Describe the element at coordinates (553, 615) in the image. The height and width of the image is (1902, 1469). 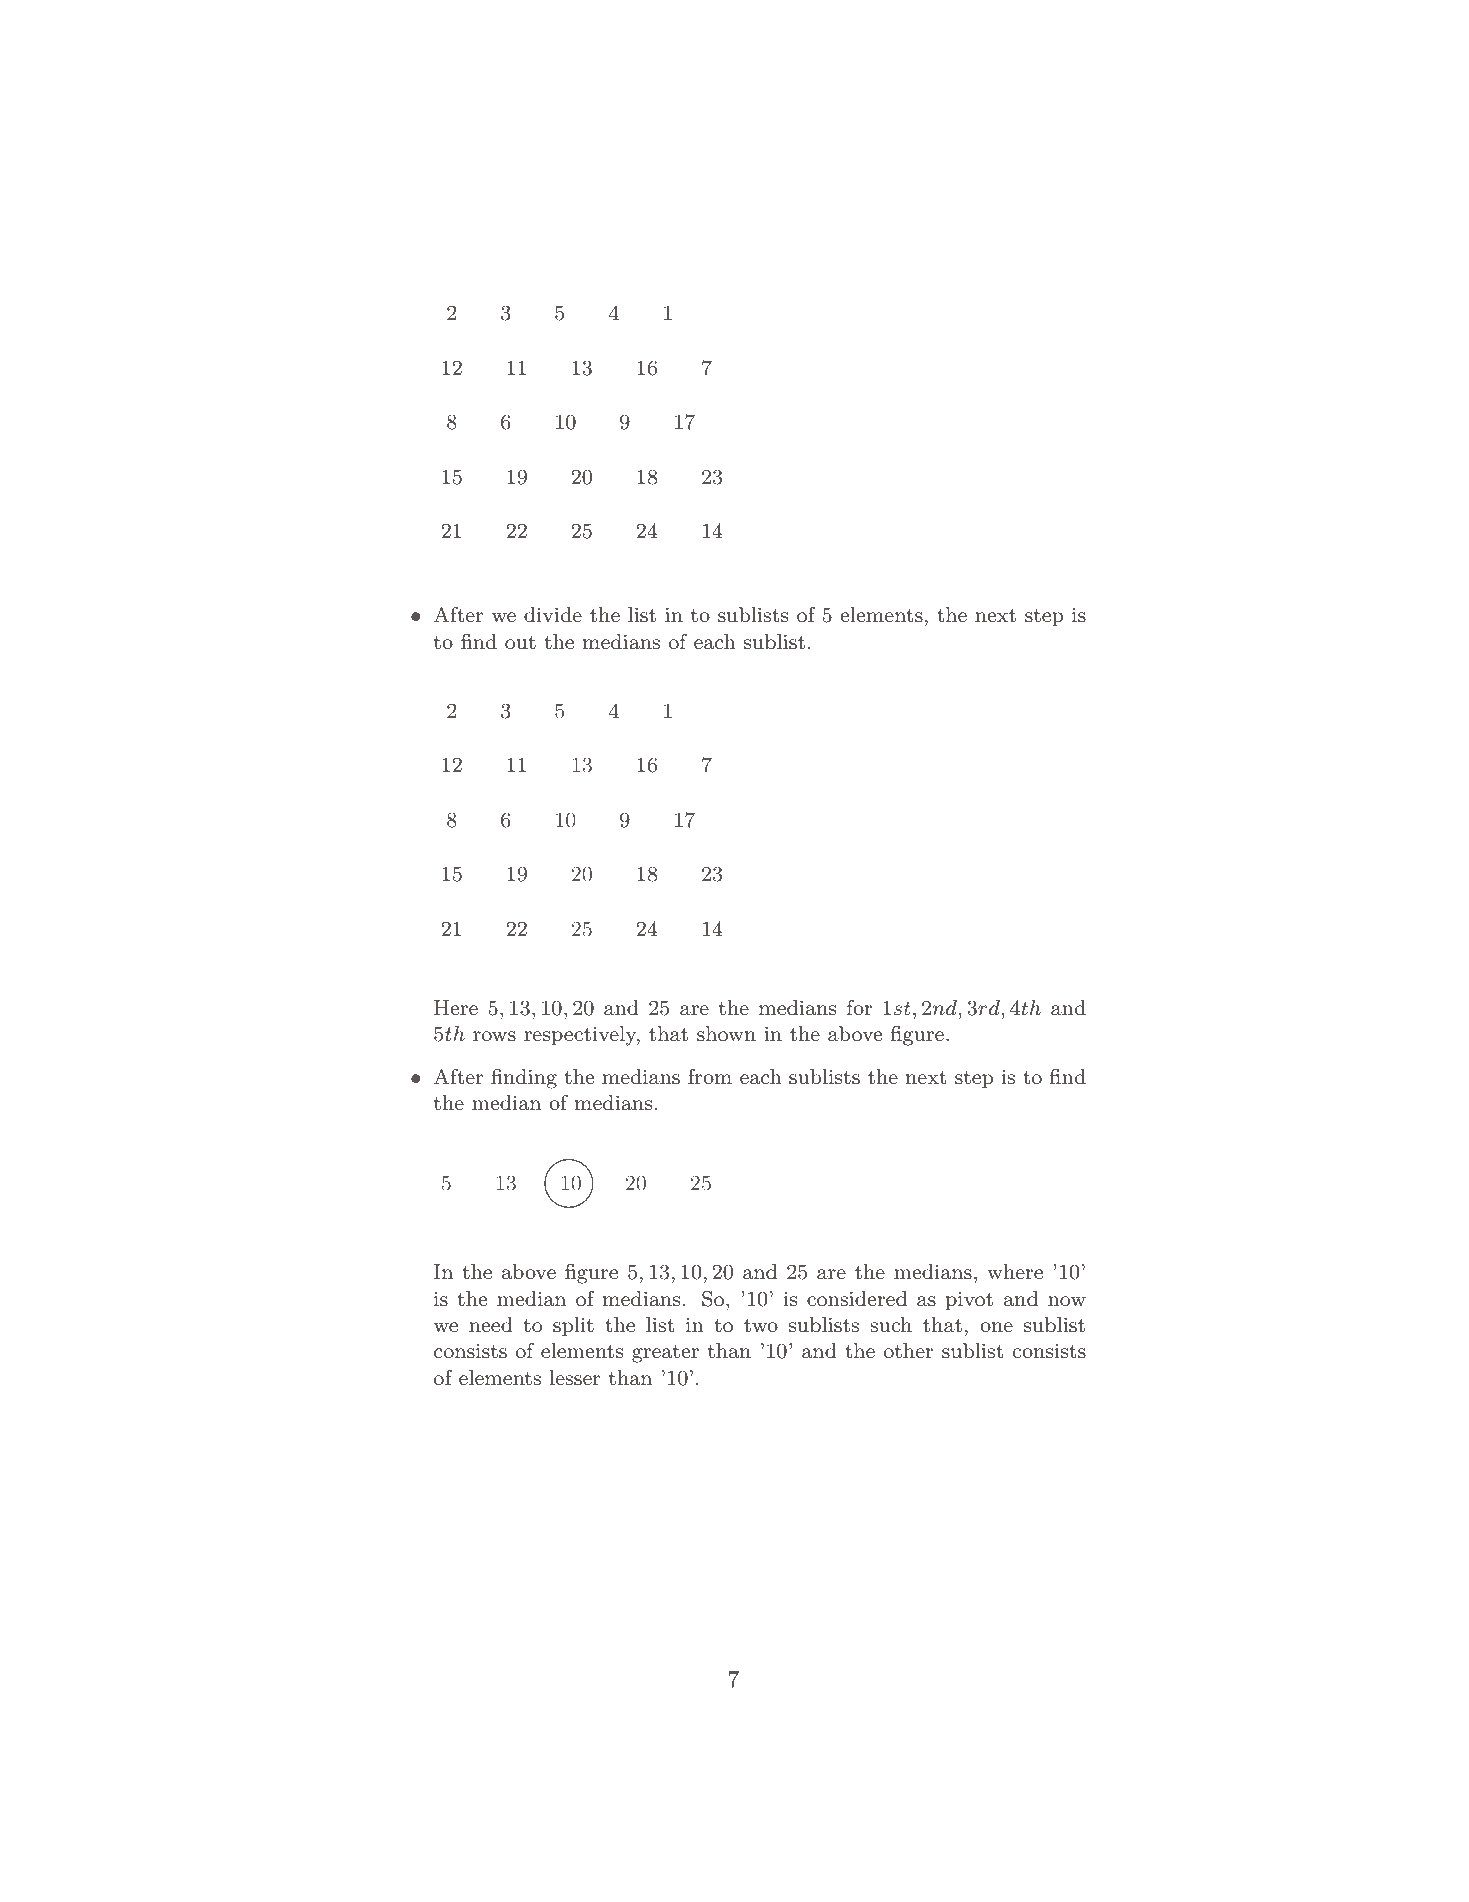
I see `divide` at that location.
